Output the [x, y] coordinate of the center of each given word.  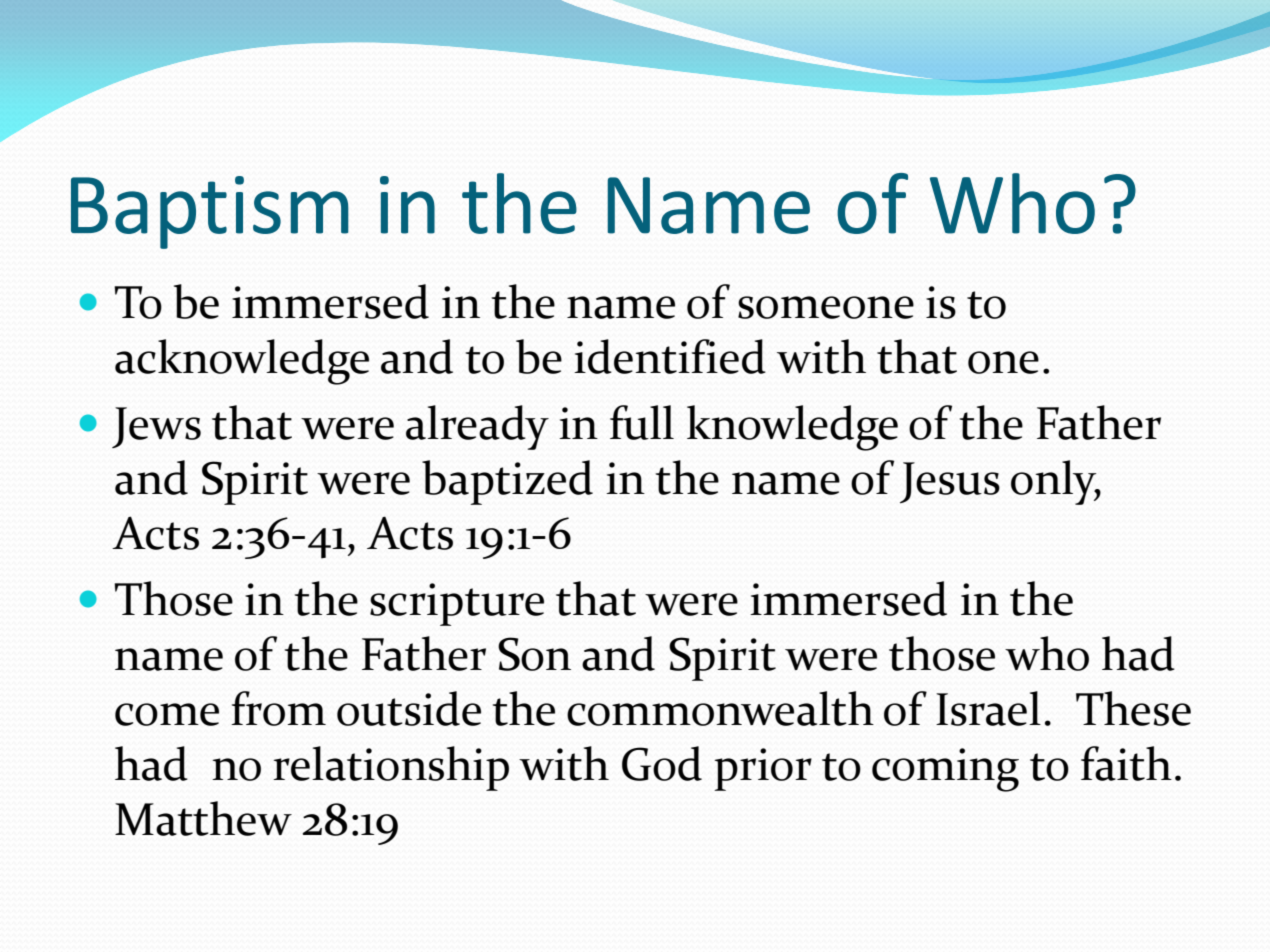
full [642, 422]
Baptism [210, 212]
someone [826, 307]
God [662, 763]
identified [670, 356]
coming [945, 770]
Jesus [950, 483]
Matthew [203, 818]
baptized [507, 482]
